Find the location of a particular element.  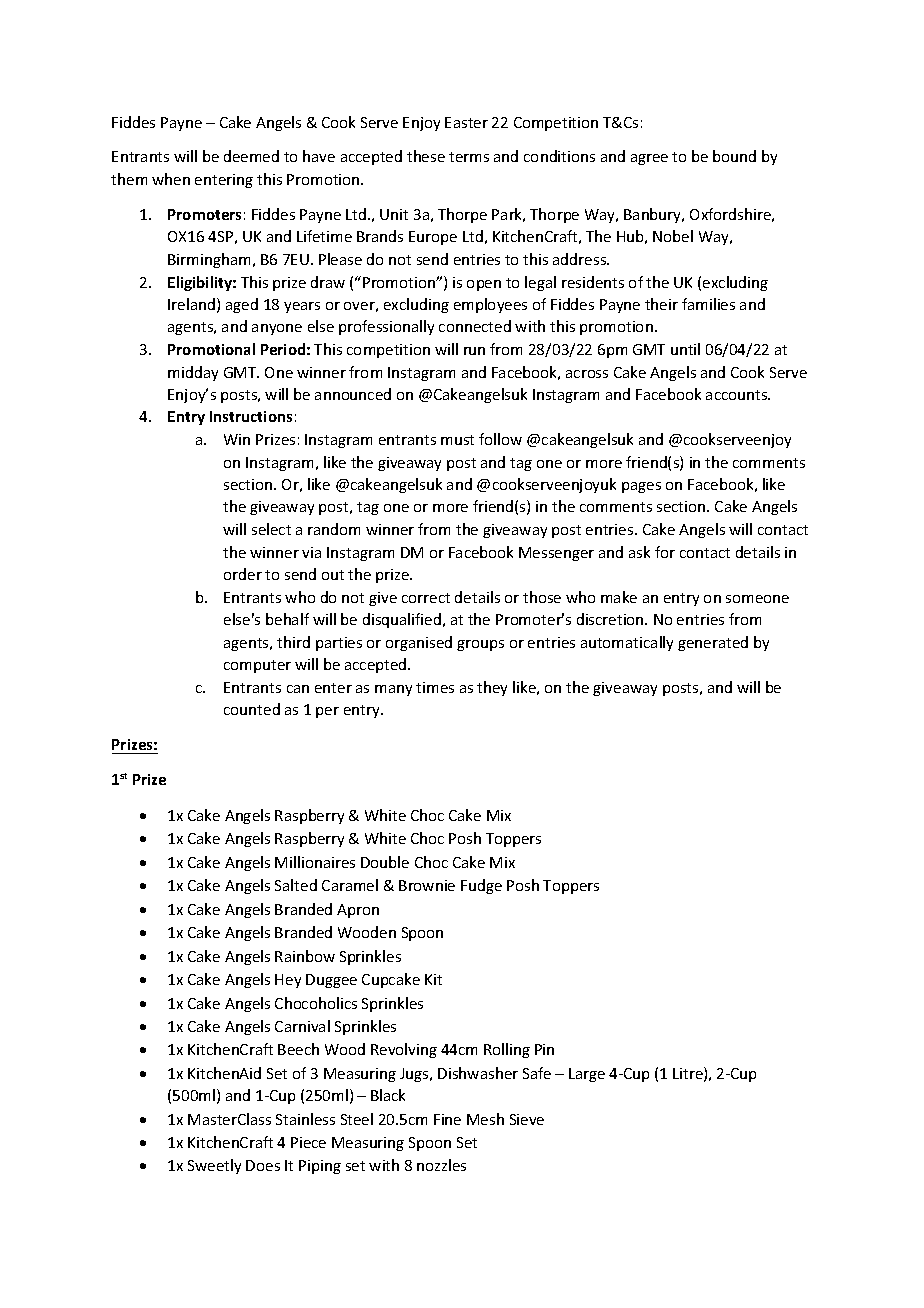

ask is located at coordinates (639, 552).
